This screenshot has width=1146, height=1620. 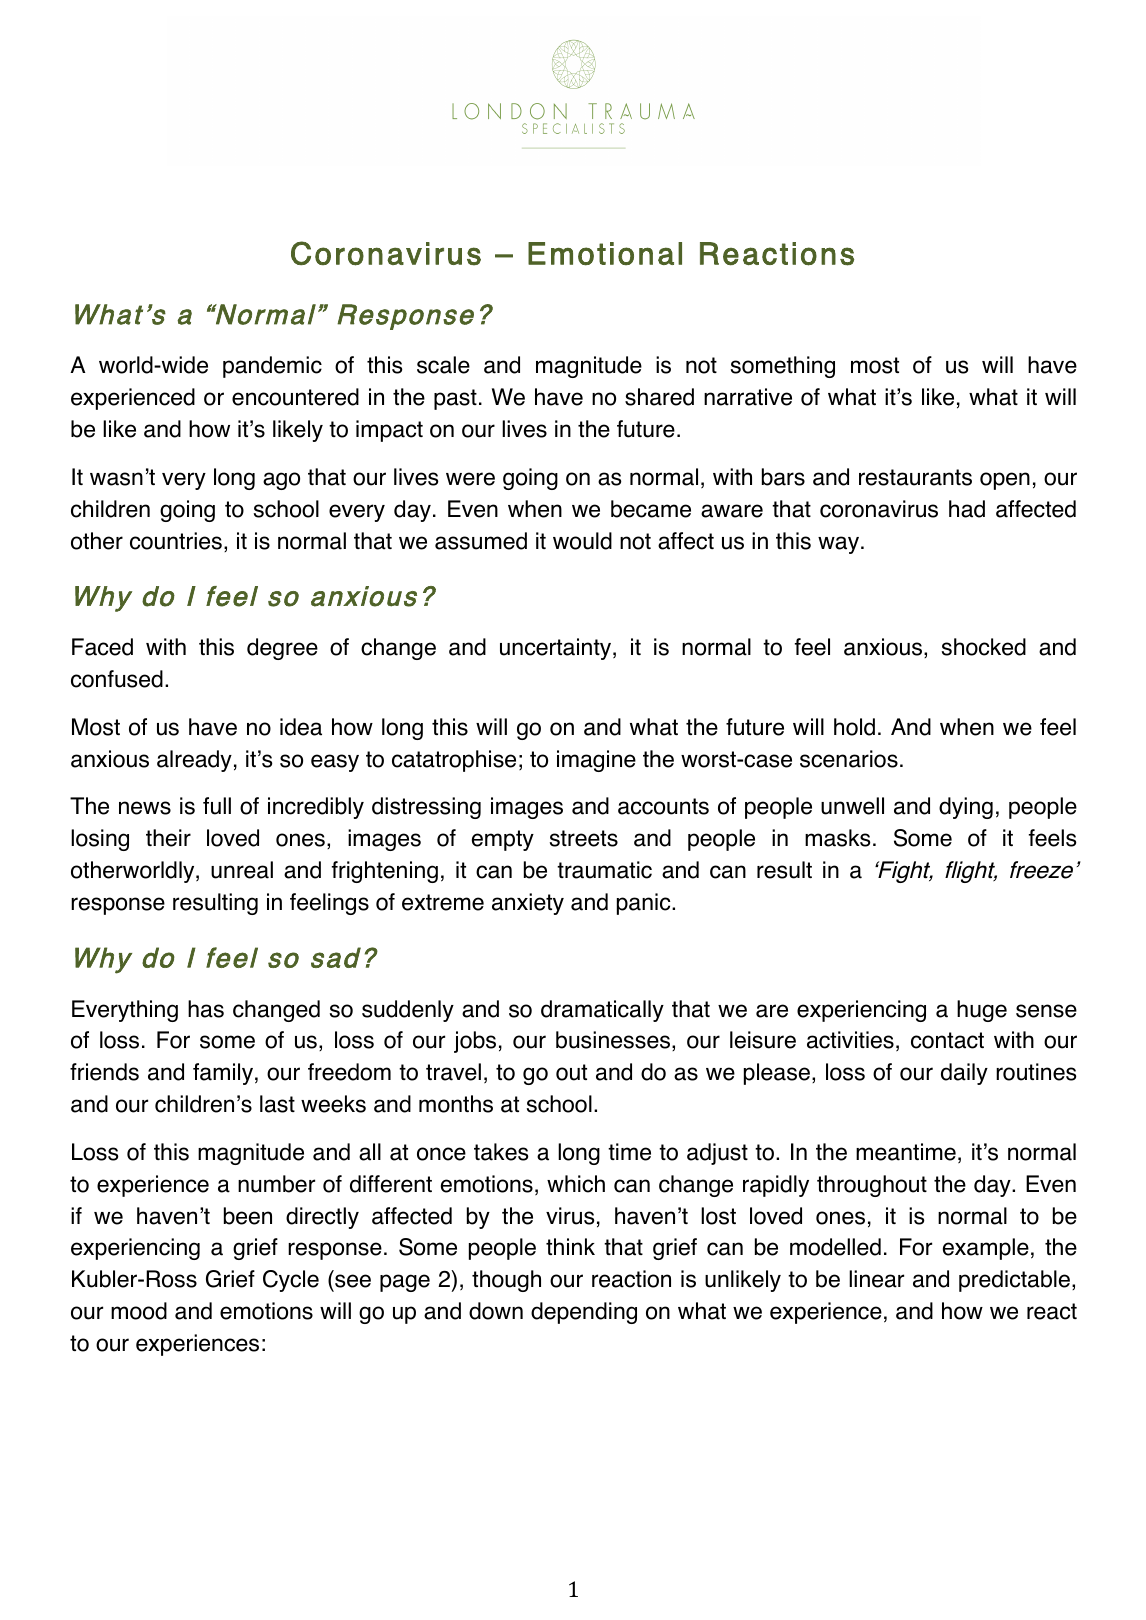 What do you see at coordinates (876, 1279) in the screenshot?
I see `linear` at bounding box center [876, 1279].
